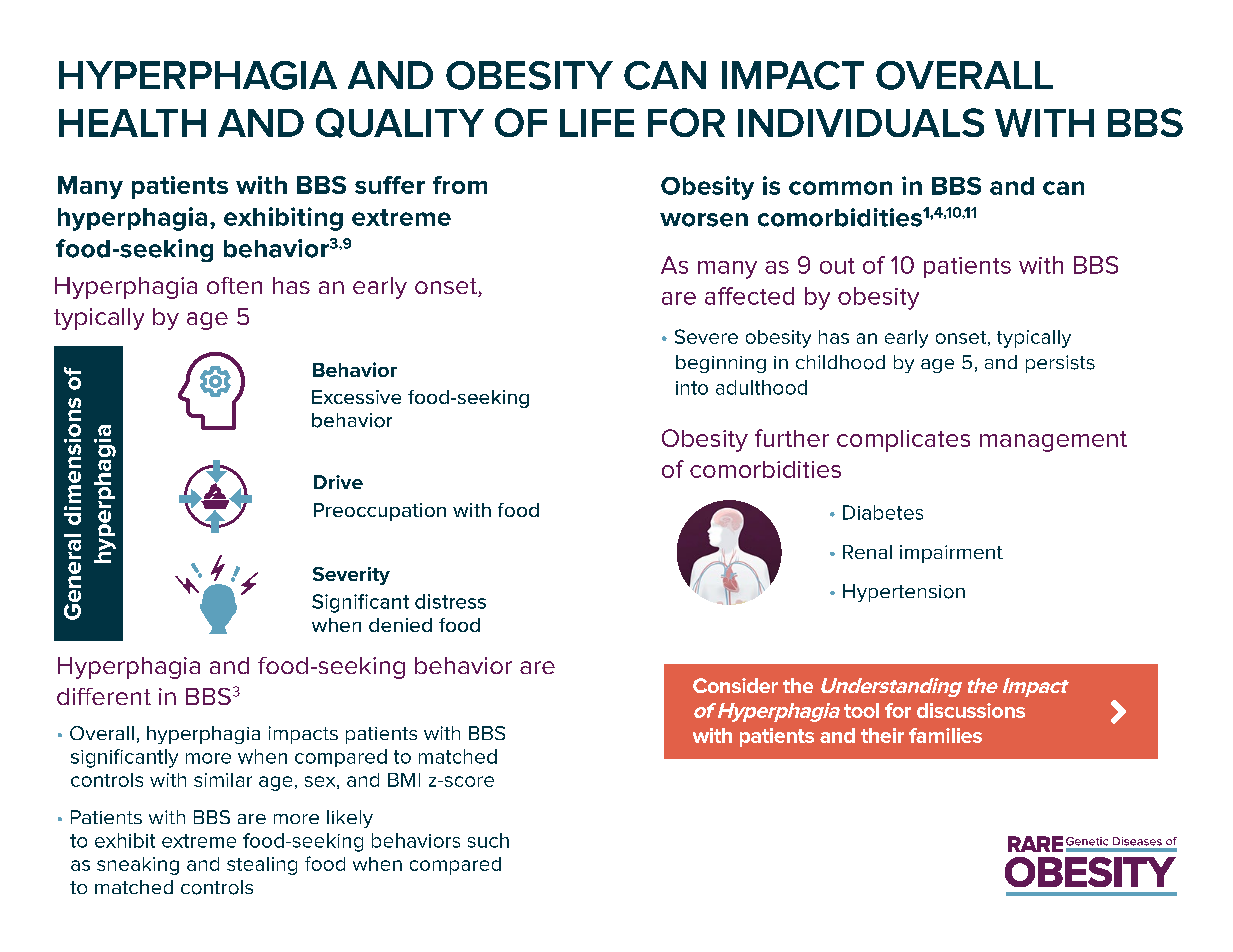  What do you see at coordinates (971, 710) in the screenshot?
I see `discussions` at bounding box center [971, 710].
